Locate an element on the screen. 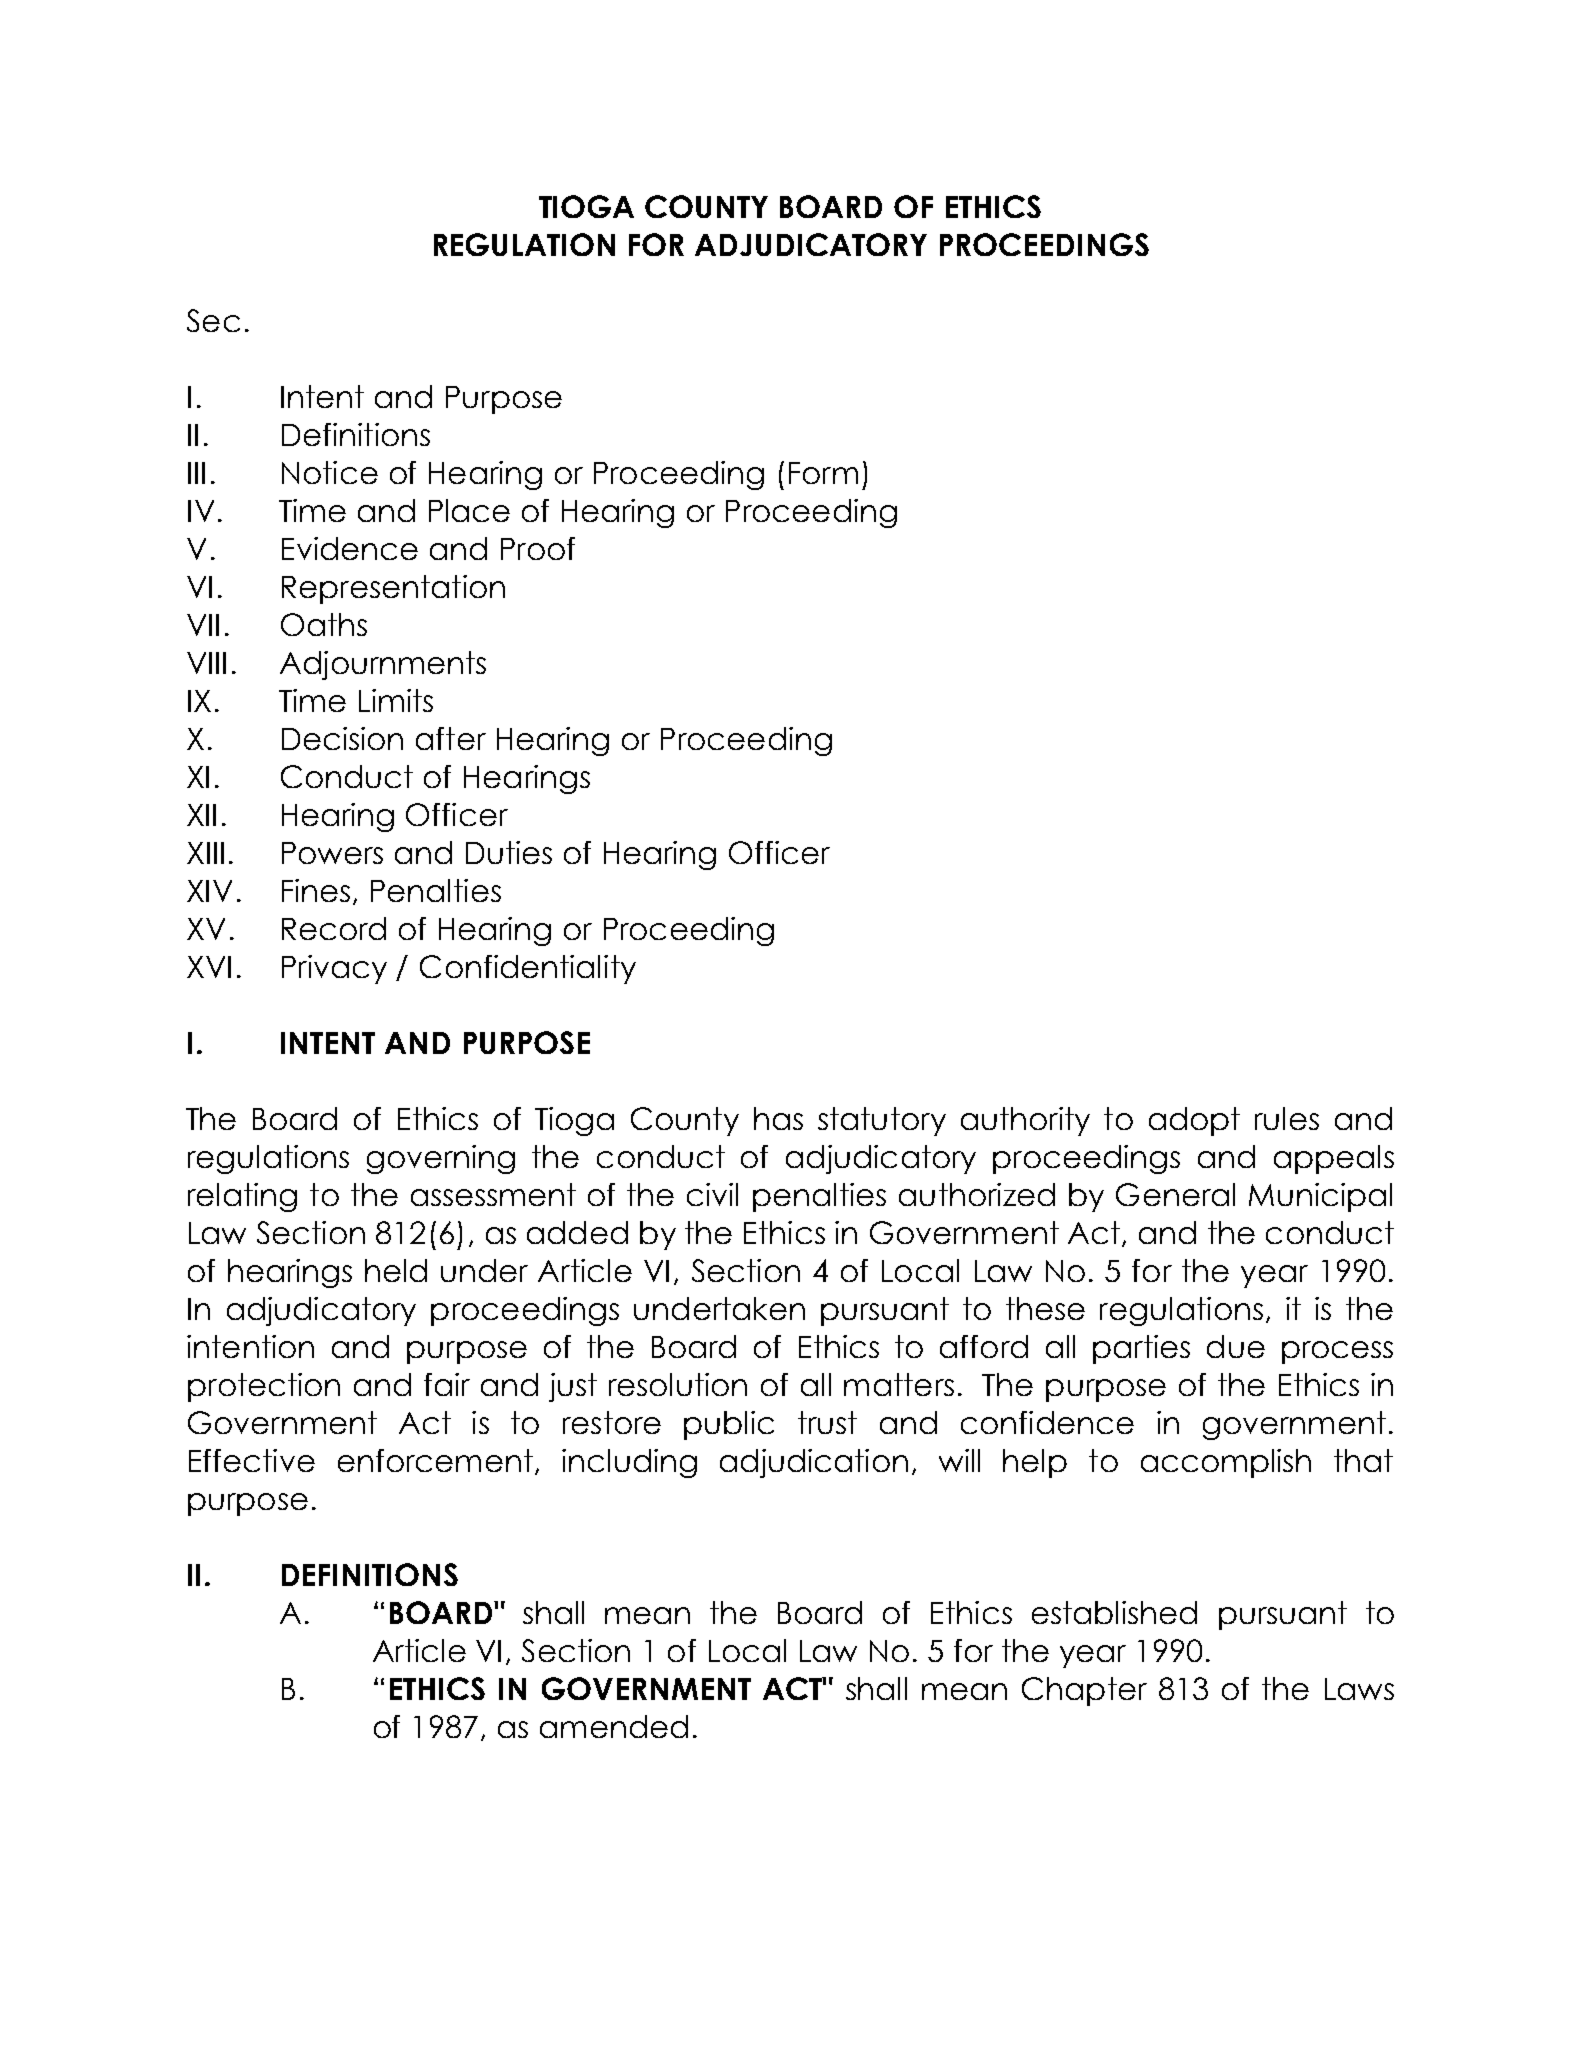 This screenshot has height=2046, width=1581. has is located at coordinates (778, 1118).
